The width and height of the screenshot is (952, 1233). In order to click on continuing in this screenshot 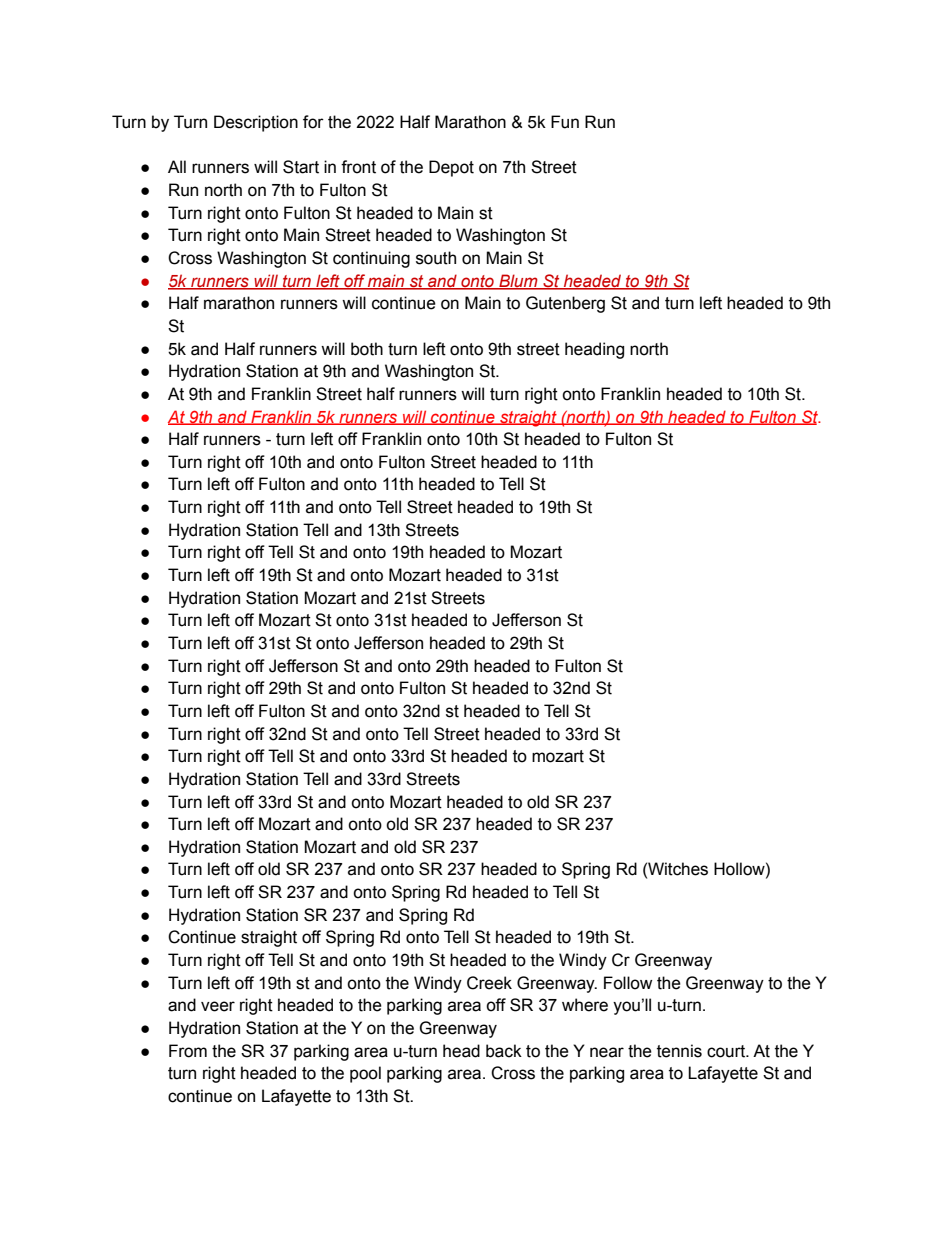, I will do `click(371, 259)`.
